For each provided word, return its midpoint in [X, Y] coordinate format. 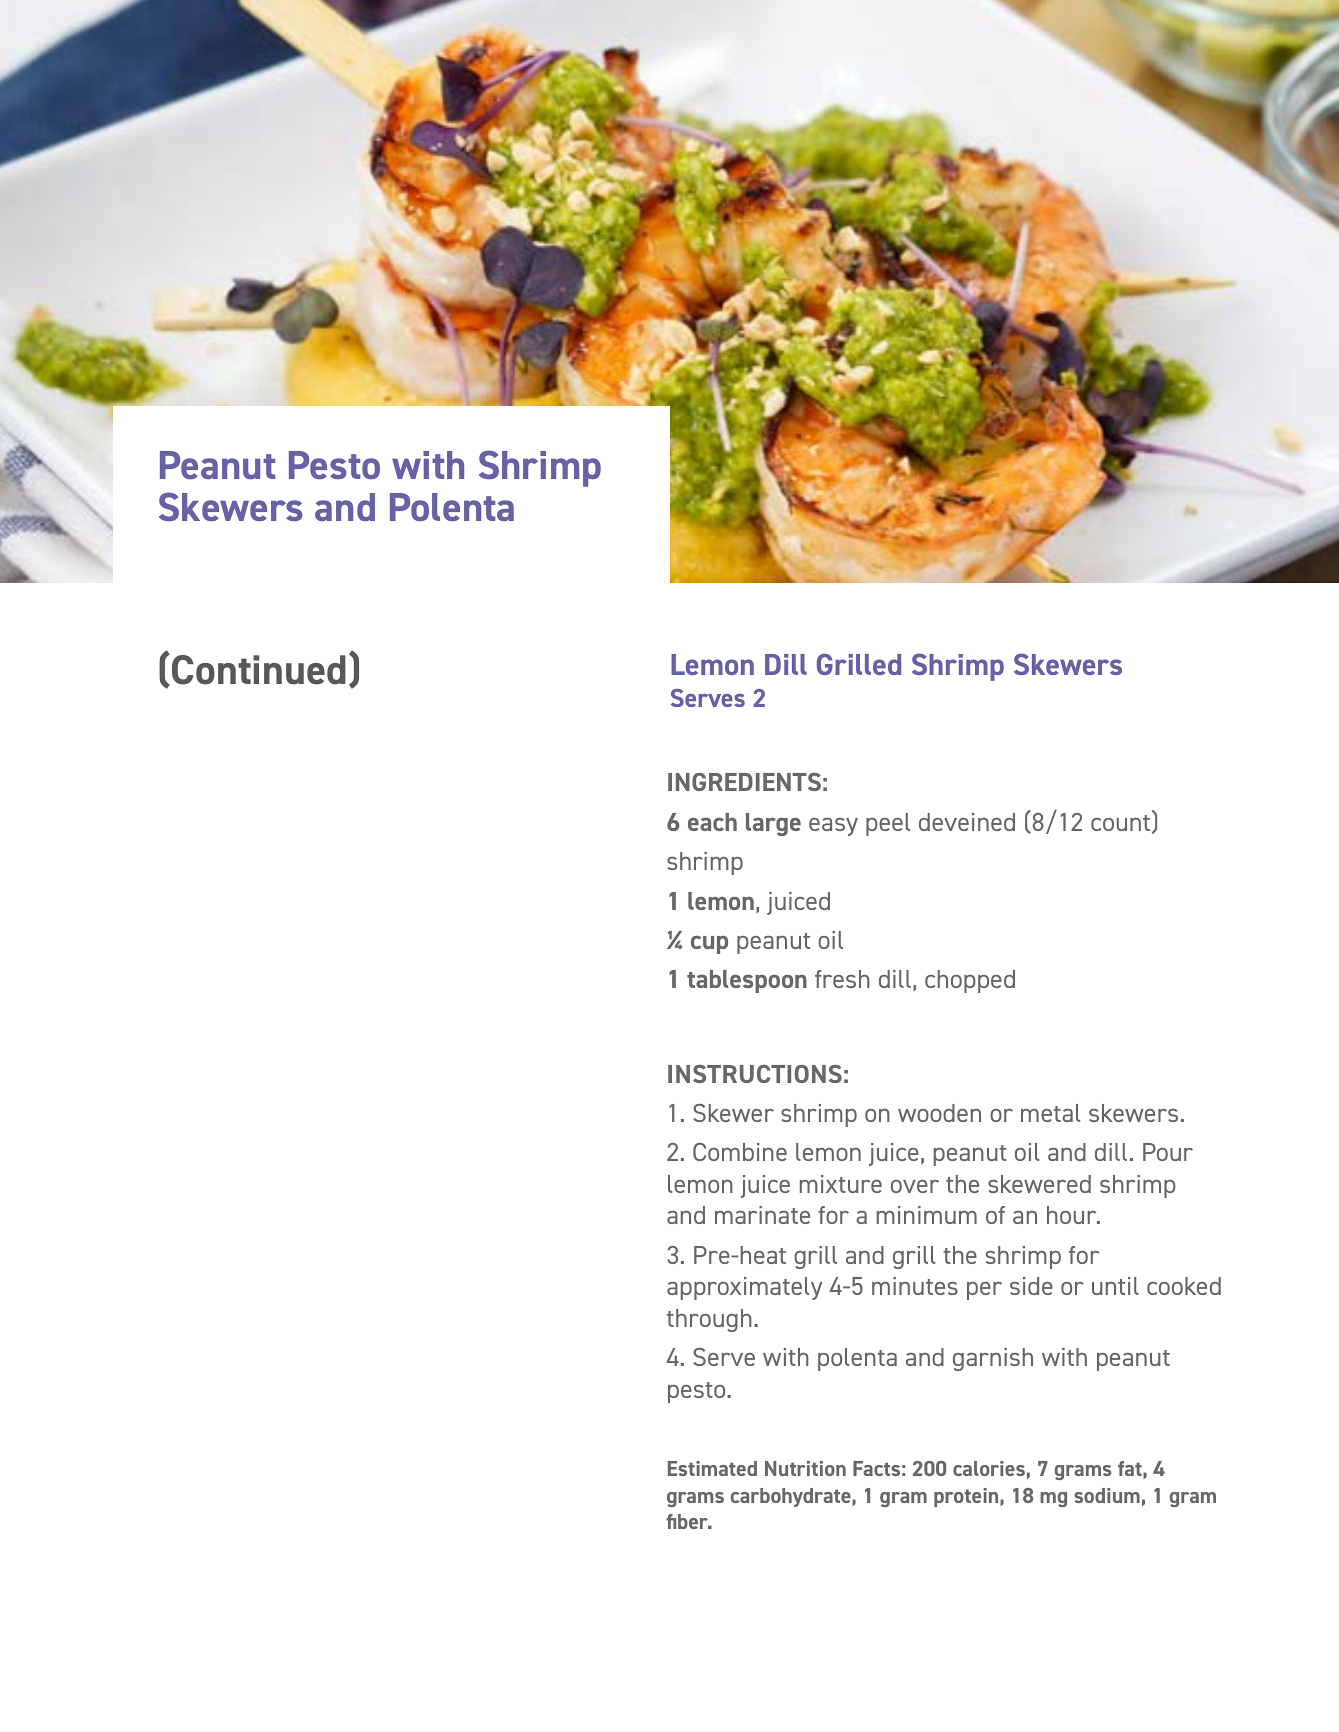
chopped [970, 981]
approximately [744, 1288]
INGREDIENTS [744, 782]
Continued [259, 670]
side [1031, 1286]
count [1122, 824]
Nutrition [805, 1468]
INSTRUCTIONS [755, 1074]
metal [1050, 1113]
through [709, 1320]
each [712, 822]
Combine [740, 1152]
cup [709, 945]
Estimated [712, 1468]
